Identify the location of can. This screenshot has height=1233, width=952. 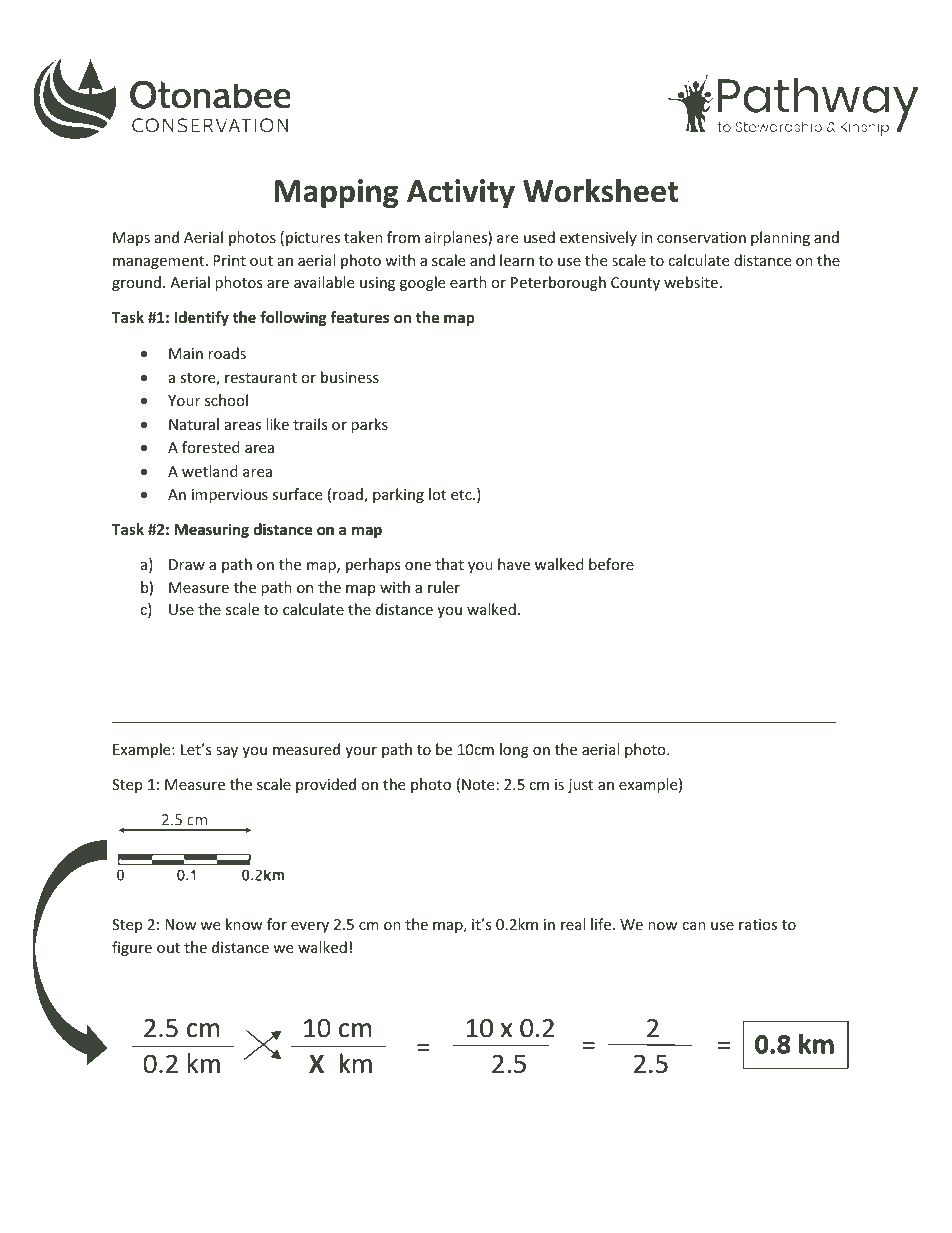
(694, 926).
